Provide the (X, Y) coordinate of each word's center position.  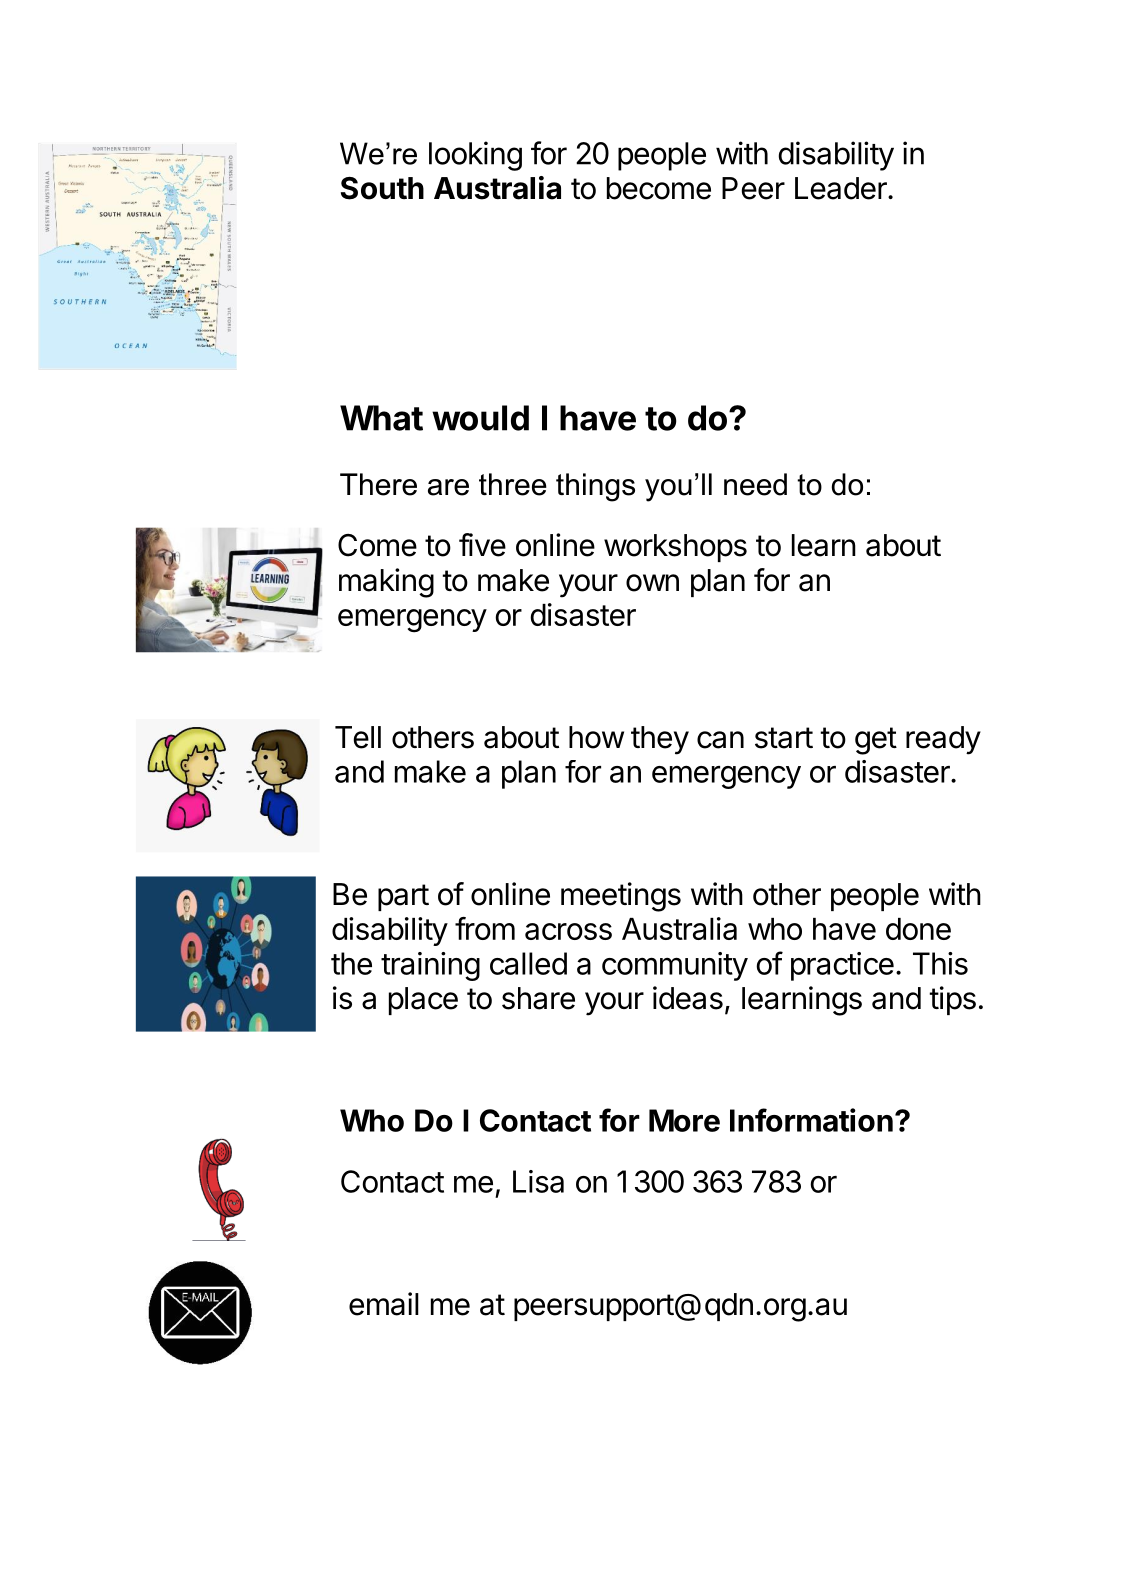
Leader (842, 188)
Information (811, 1120)
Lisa (538, 1181)
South (382, 188)
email (384, 1304)
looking (475, 156)
